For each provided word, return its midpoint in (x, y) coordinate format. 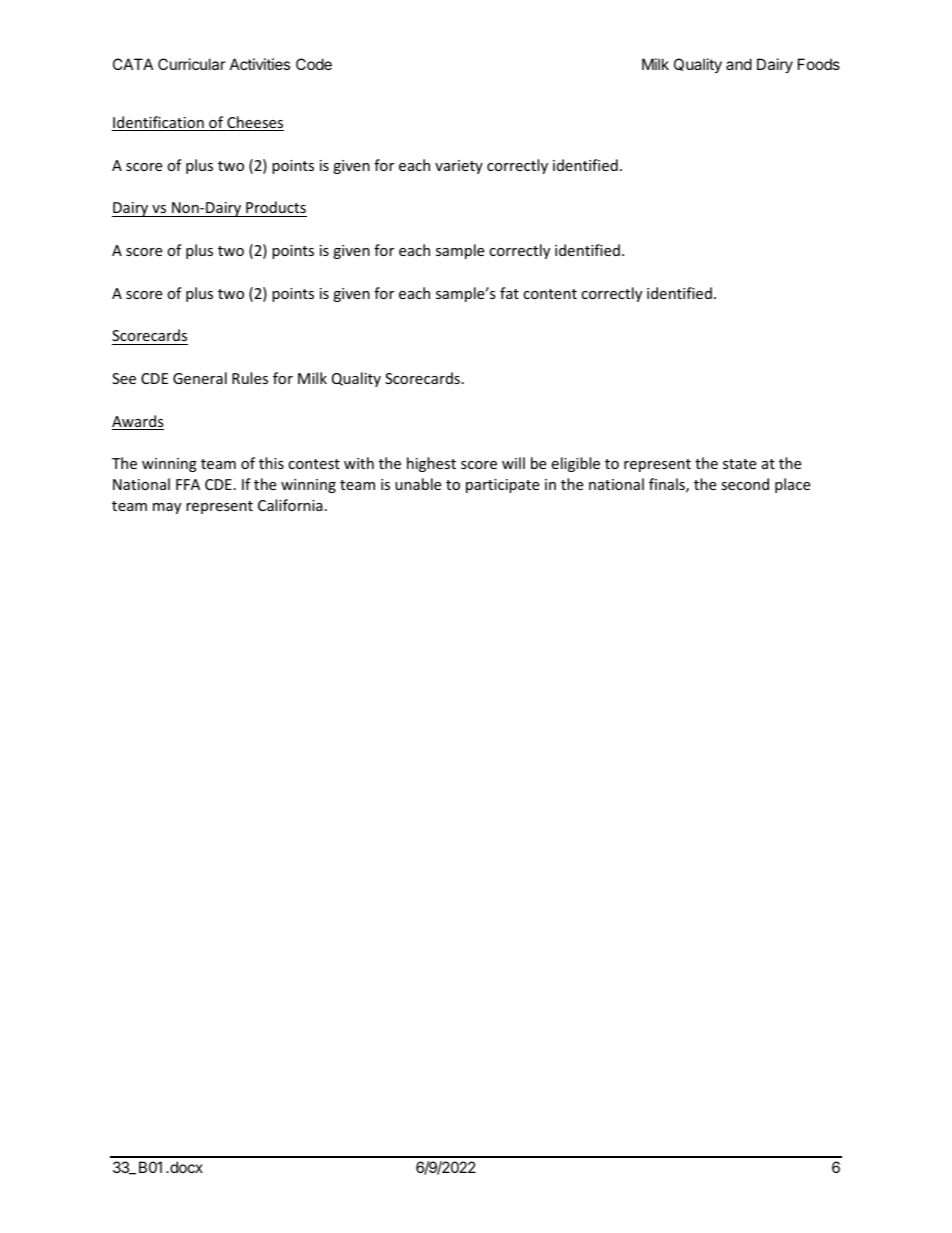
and (739, 64)
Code (314, 64)
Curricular (192, 64)
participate (502, 486)
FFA (188, 484)
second (745, 484)
